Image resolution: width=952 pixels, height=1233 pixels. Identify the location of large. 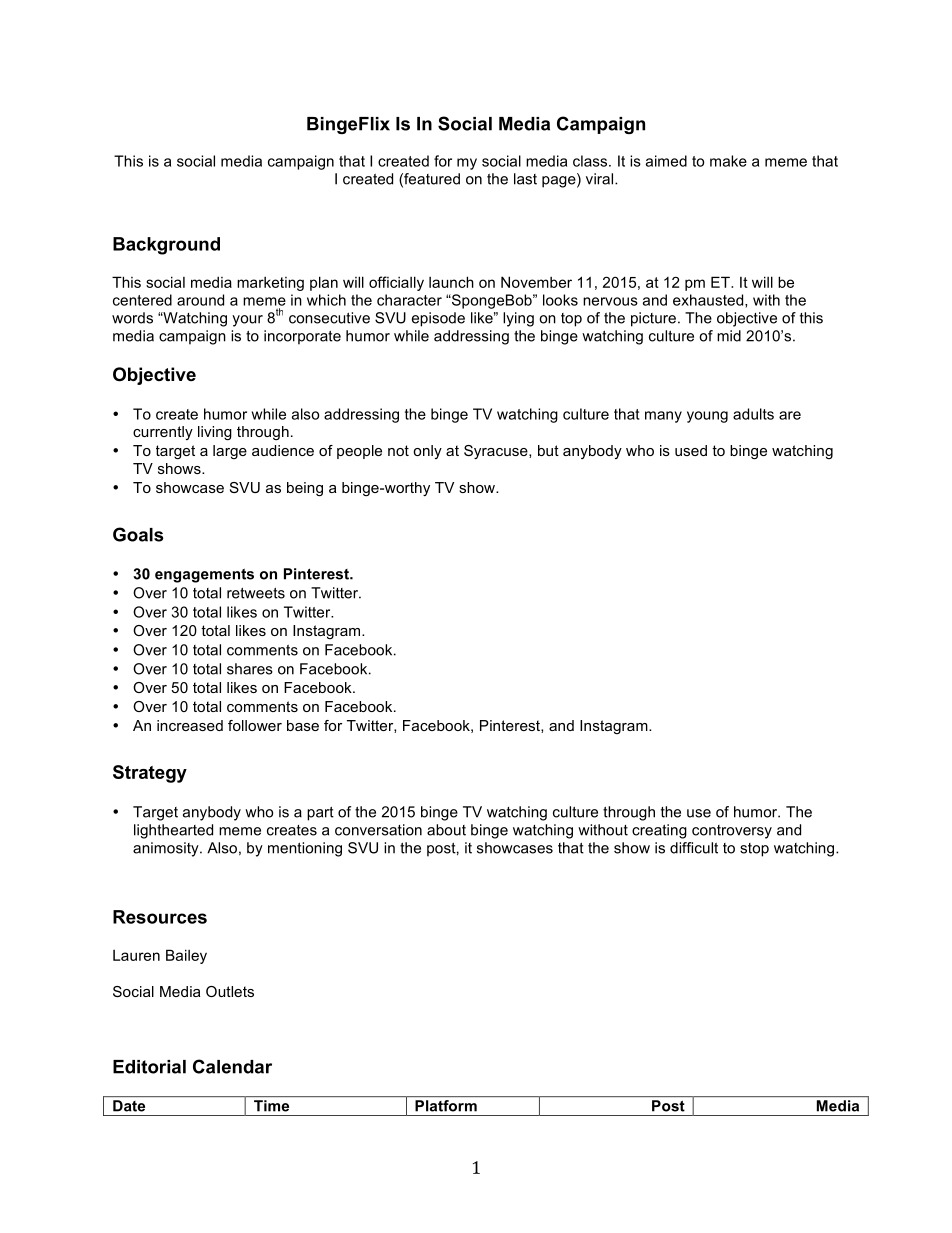
(230, 452).
